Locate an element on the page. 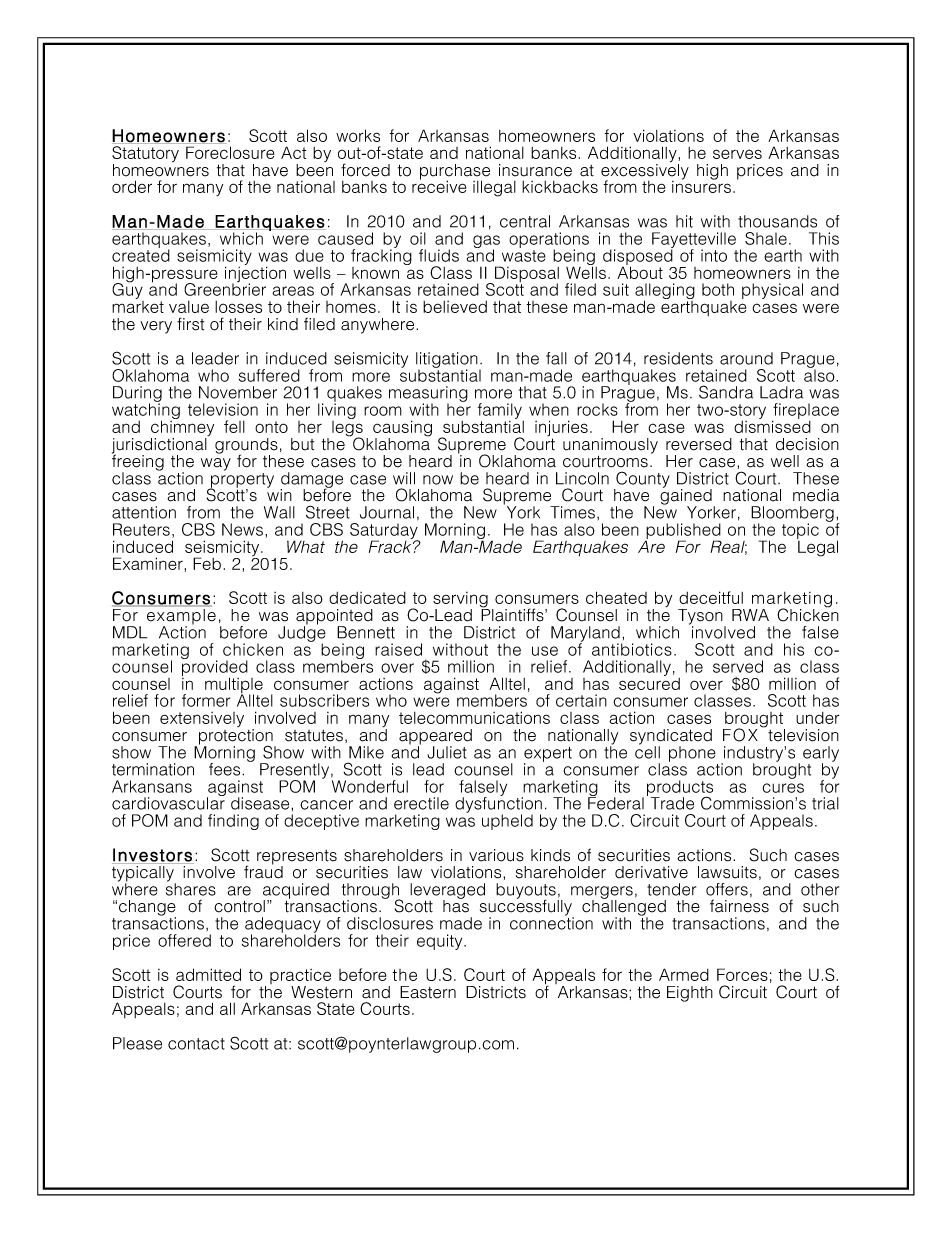  purchase is located at coordinates (455, 173).
